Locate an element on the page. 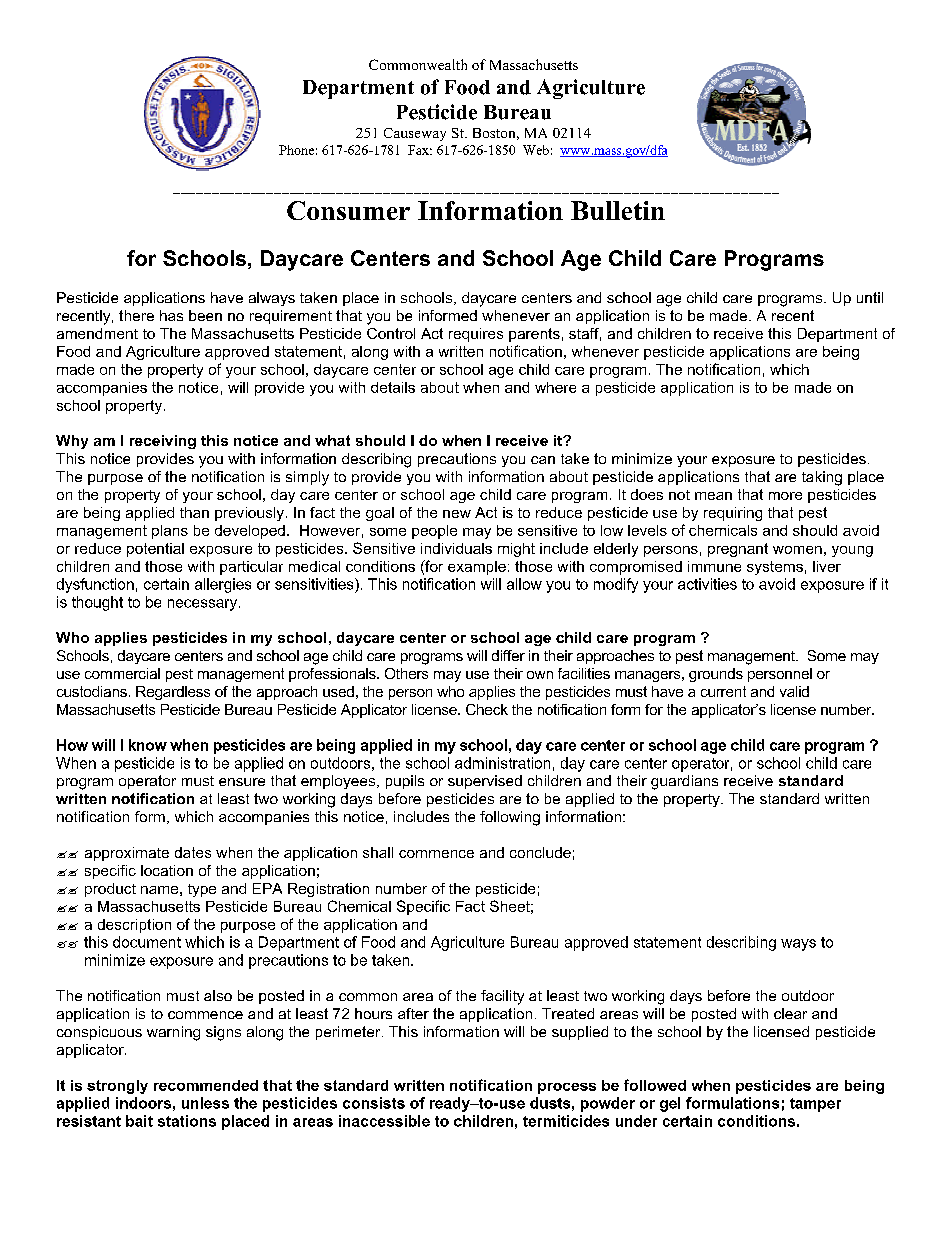 Image resolution: width=952 pixels, height=1233 pixels. Phone is located at coordinates (296, 150).
